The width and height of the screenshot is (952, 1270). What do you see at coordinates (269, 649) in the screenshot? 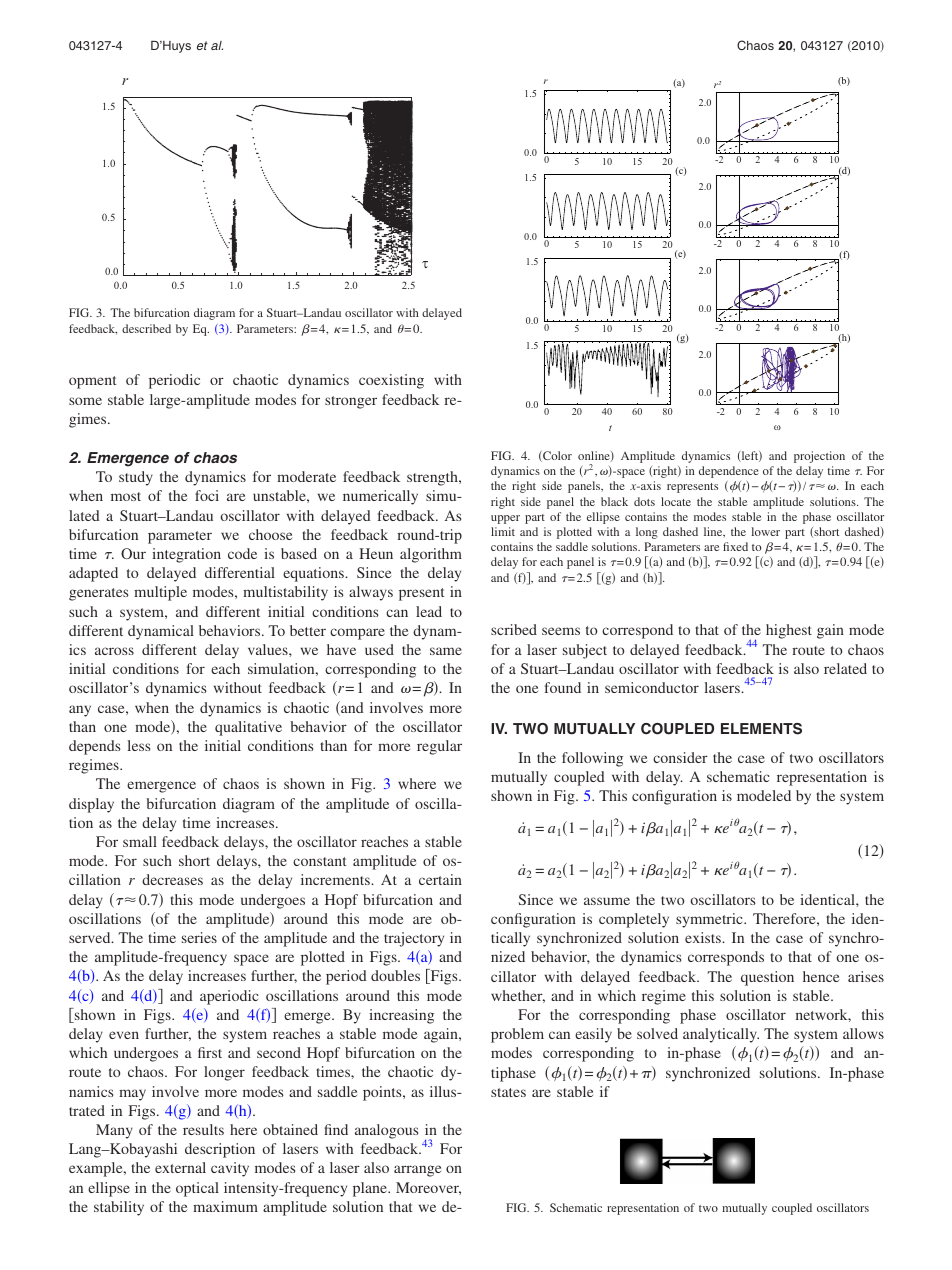
I see `values` at bounding box center [269, 649].
